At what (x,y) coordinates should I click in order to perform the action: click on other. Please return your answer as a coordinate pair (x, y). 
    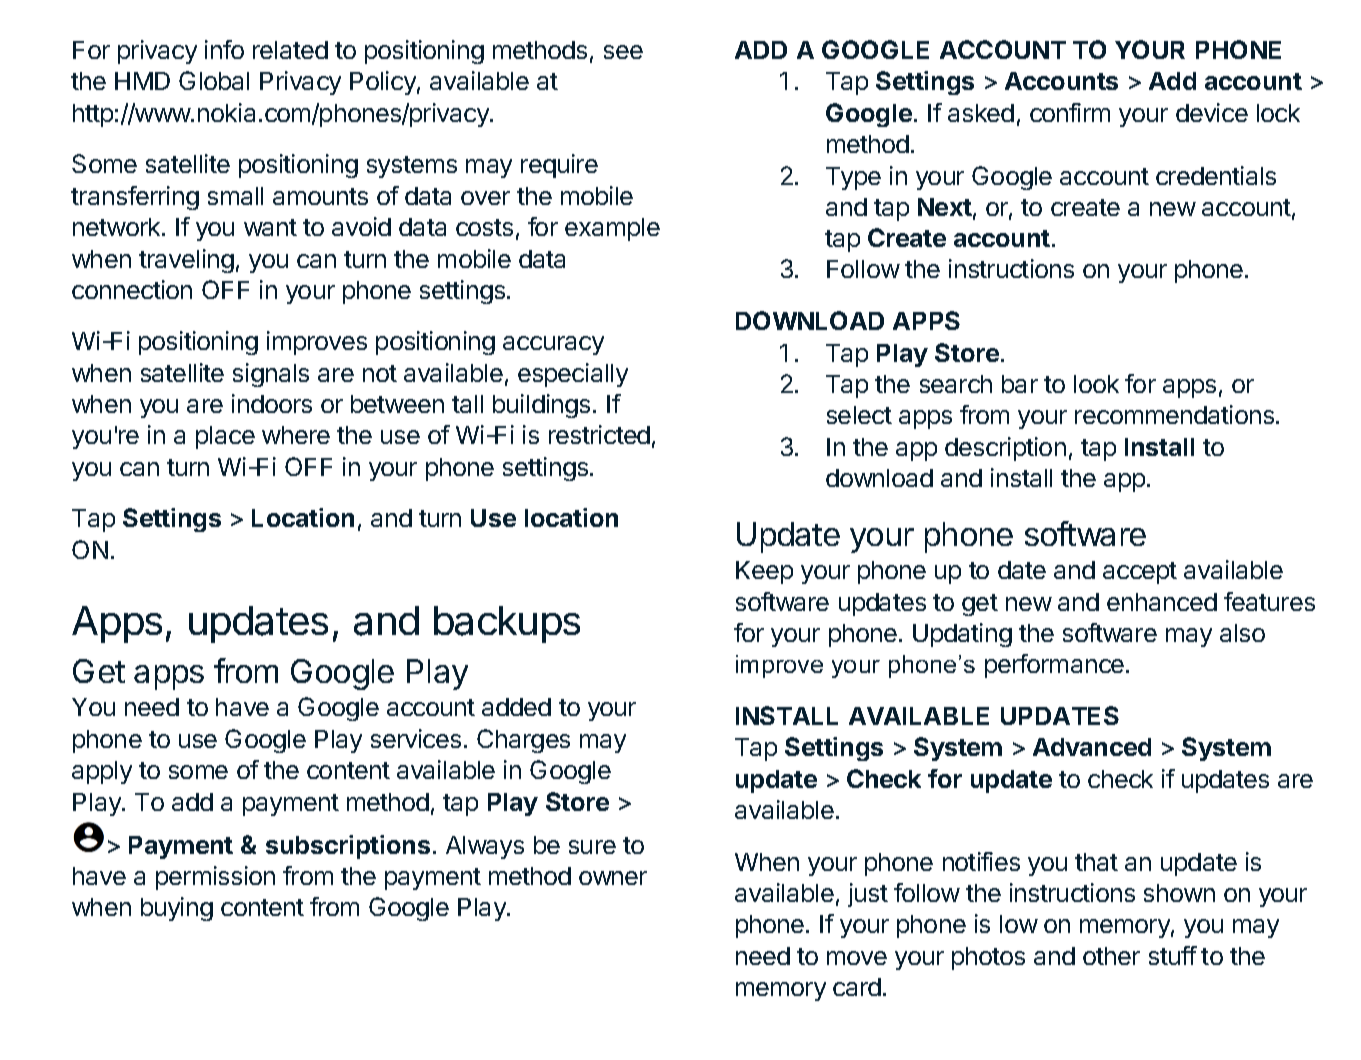
    Looking at the image, I should click on (1111, 956).
